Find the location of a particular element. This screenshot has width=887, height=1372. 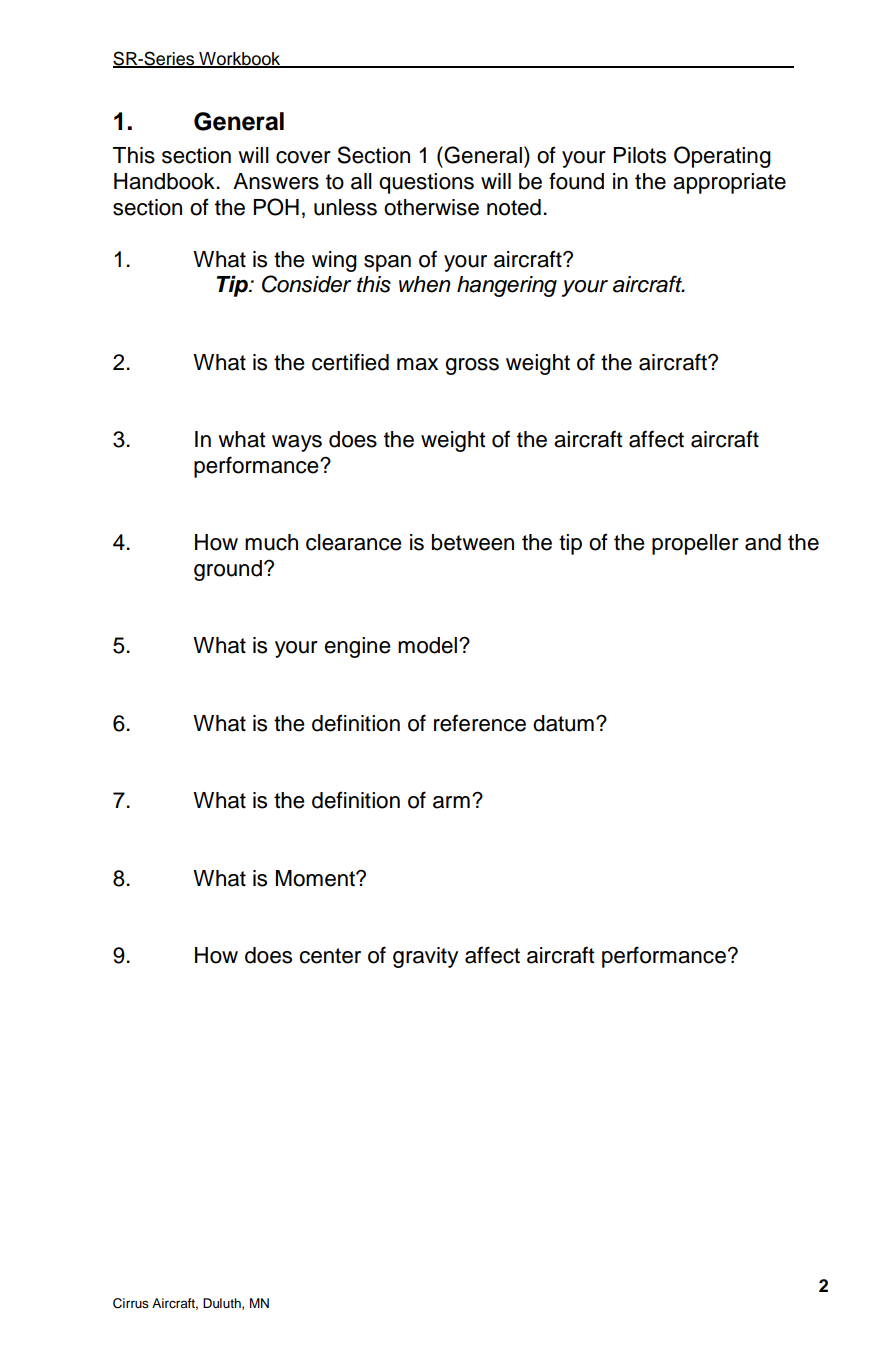

Cirrus is located at coordinates (131, 1303).
